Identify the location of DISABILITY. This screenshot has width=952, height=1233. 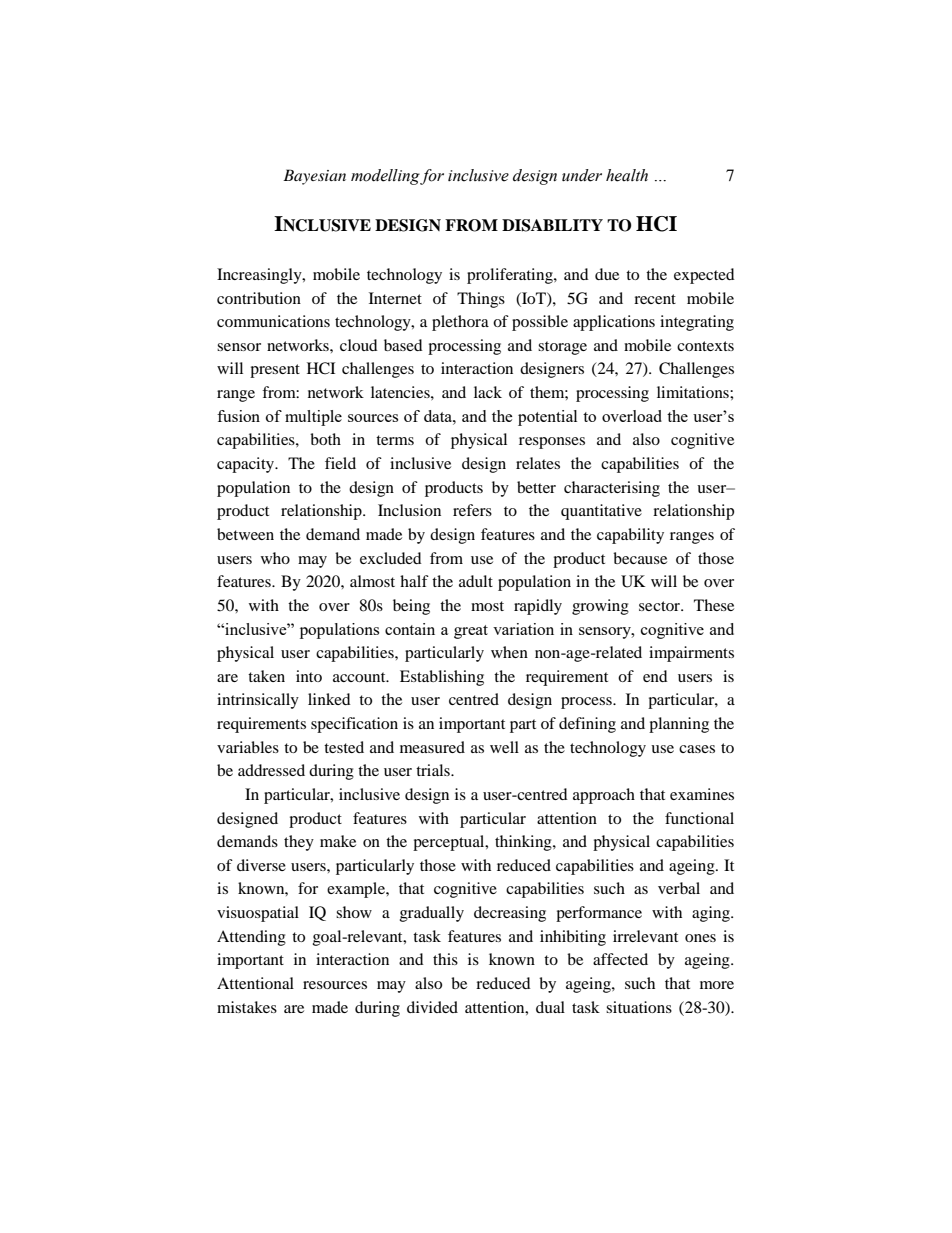
(552, 225).
